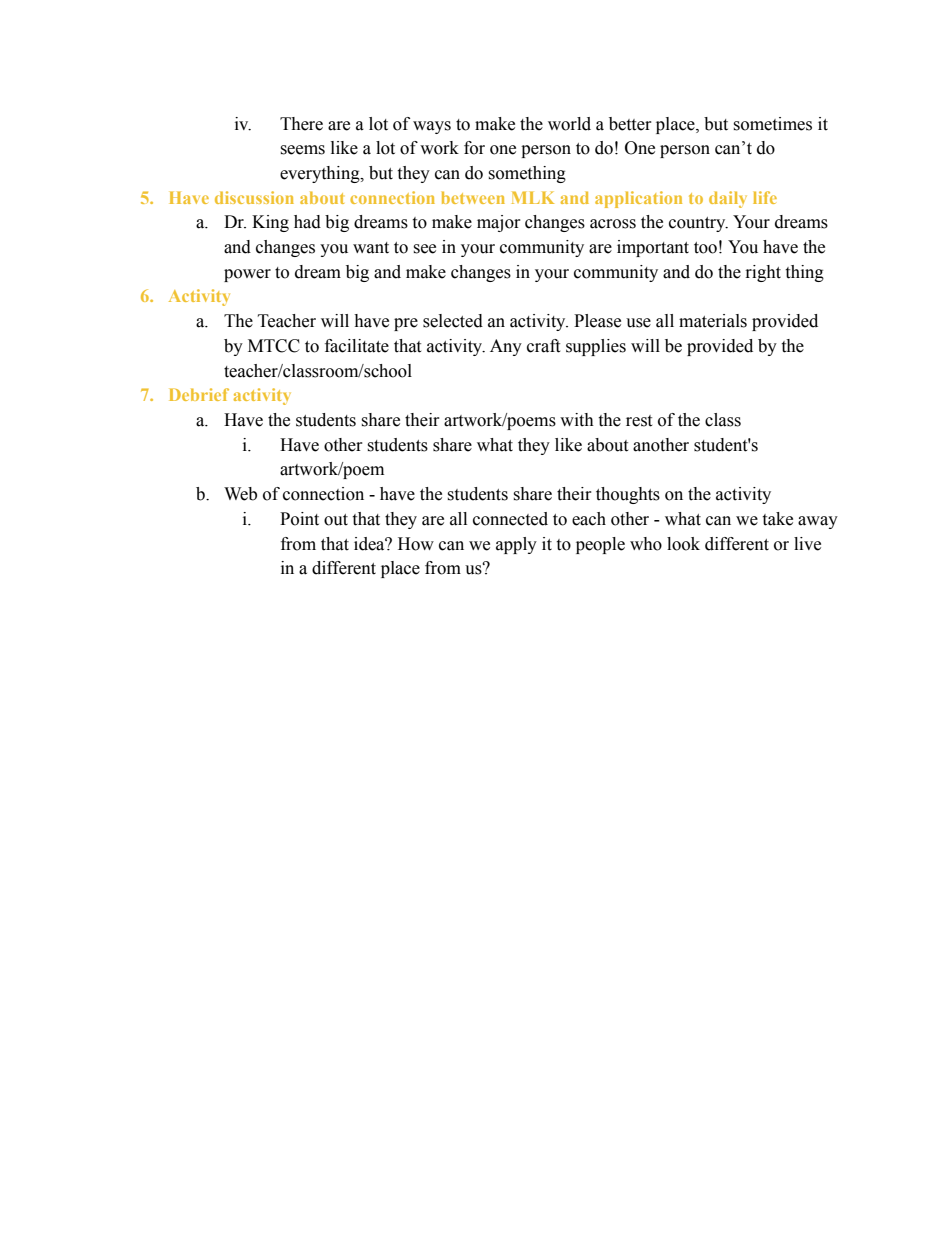 This image has width=952, height=1233. Describe the element at coordinates (713, 321) in the image. I see `materials` at that location.
